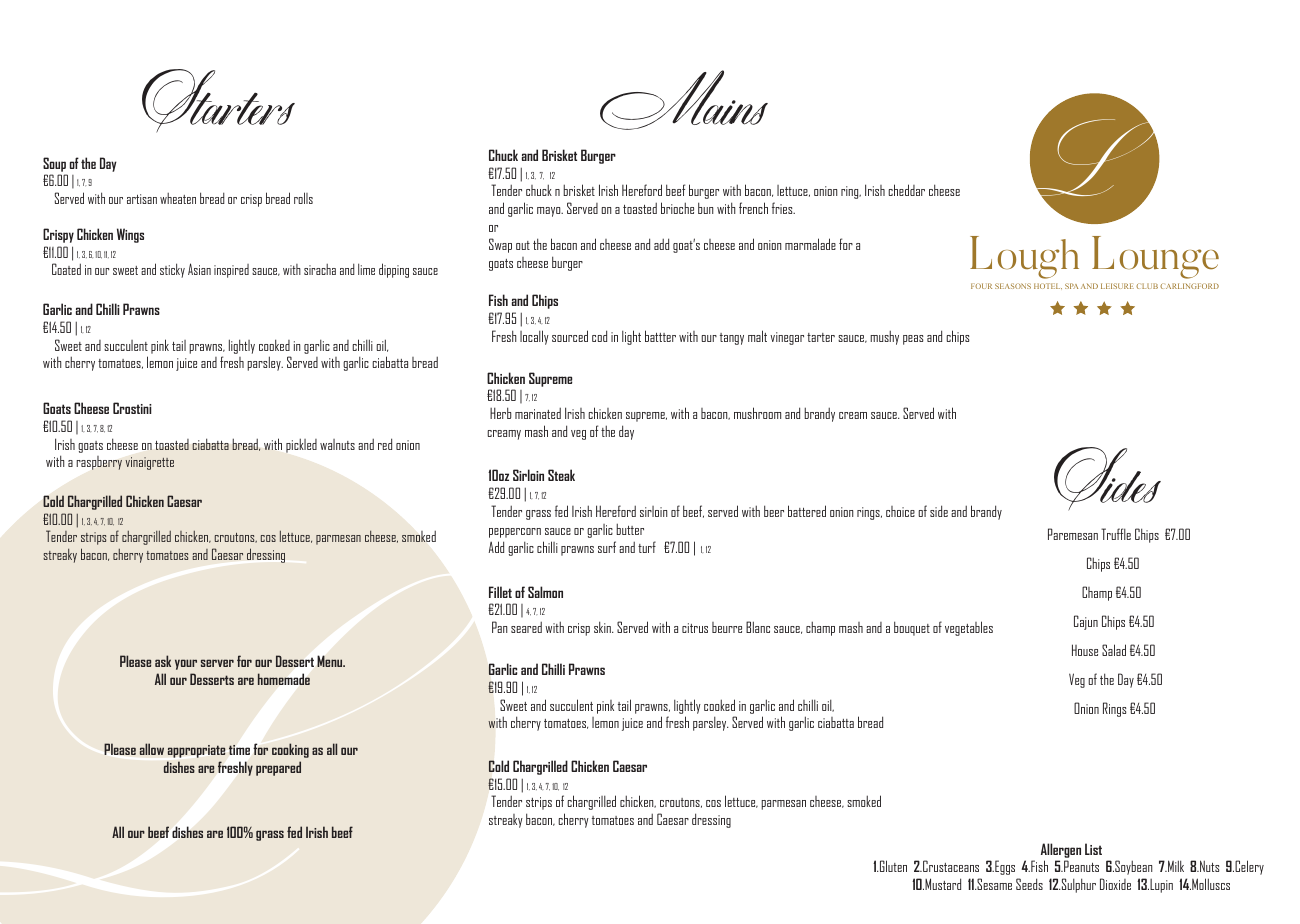  I want to click on prepared, so click(278, 768).
